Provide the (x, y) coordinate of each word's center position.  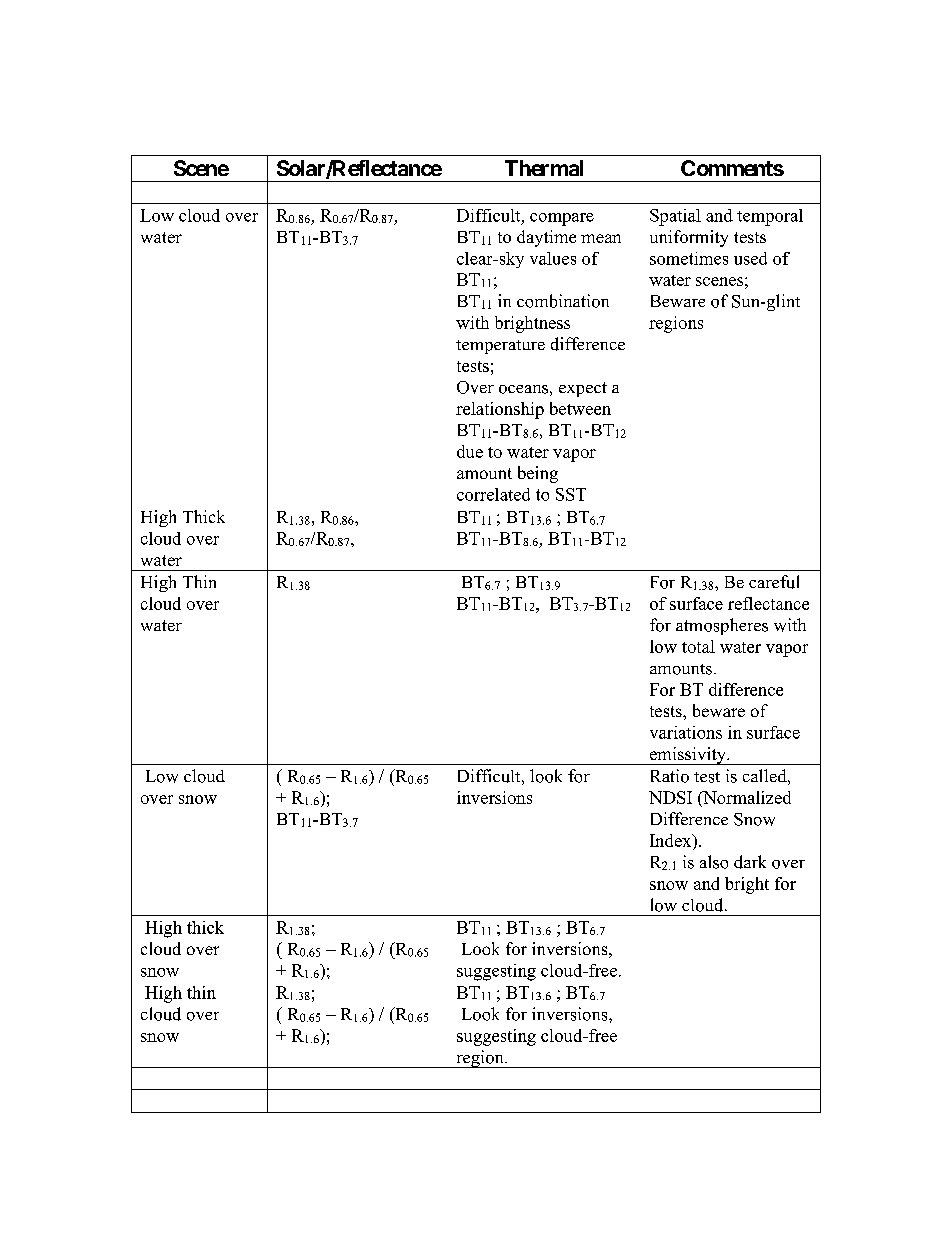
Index (672, 840)
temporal (770, 217)
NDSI (670, 797)
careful (774, 582)
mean (601, 238)
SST (571, 494)
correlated (493, 494)
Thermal (544, 168)
